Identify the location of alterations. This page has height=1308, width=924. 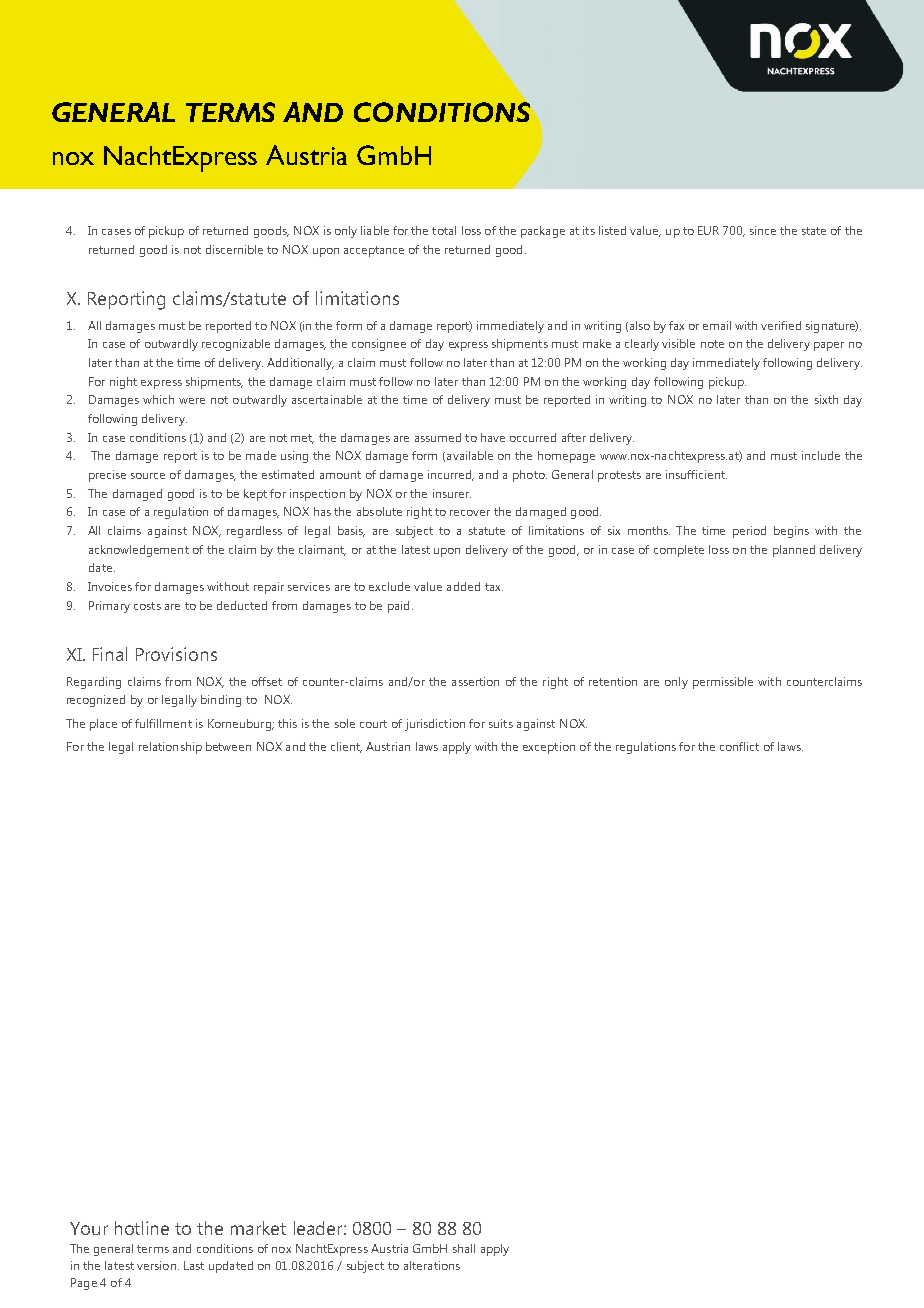
(432, 1265).
